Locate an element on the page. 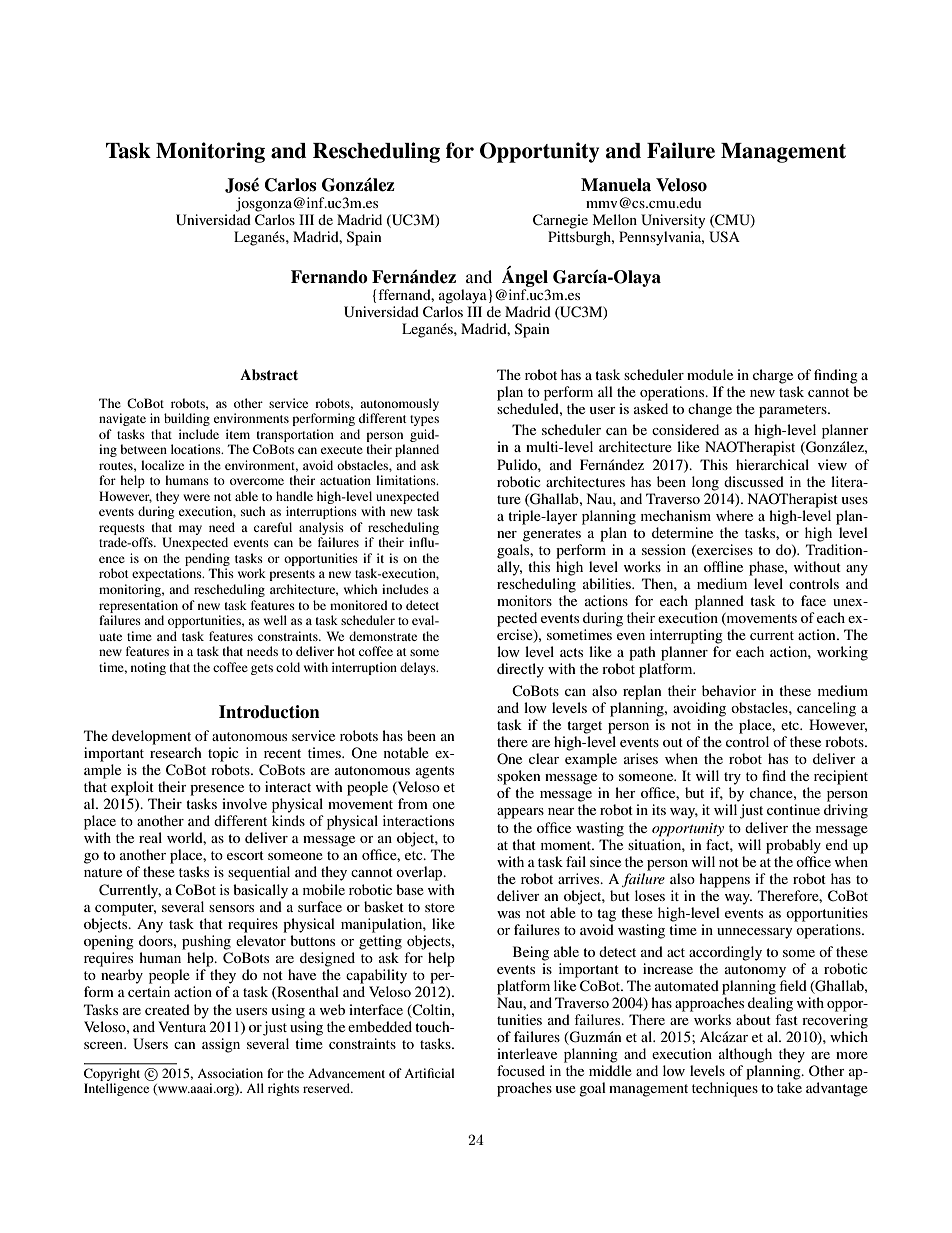  USA is located at coordinates (724, 237).
